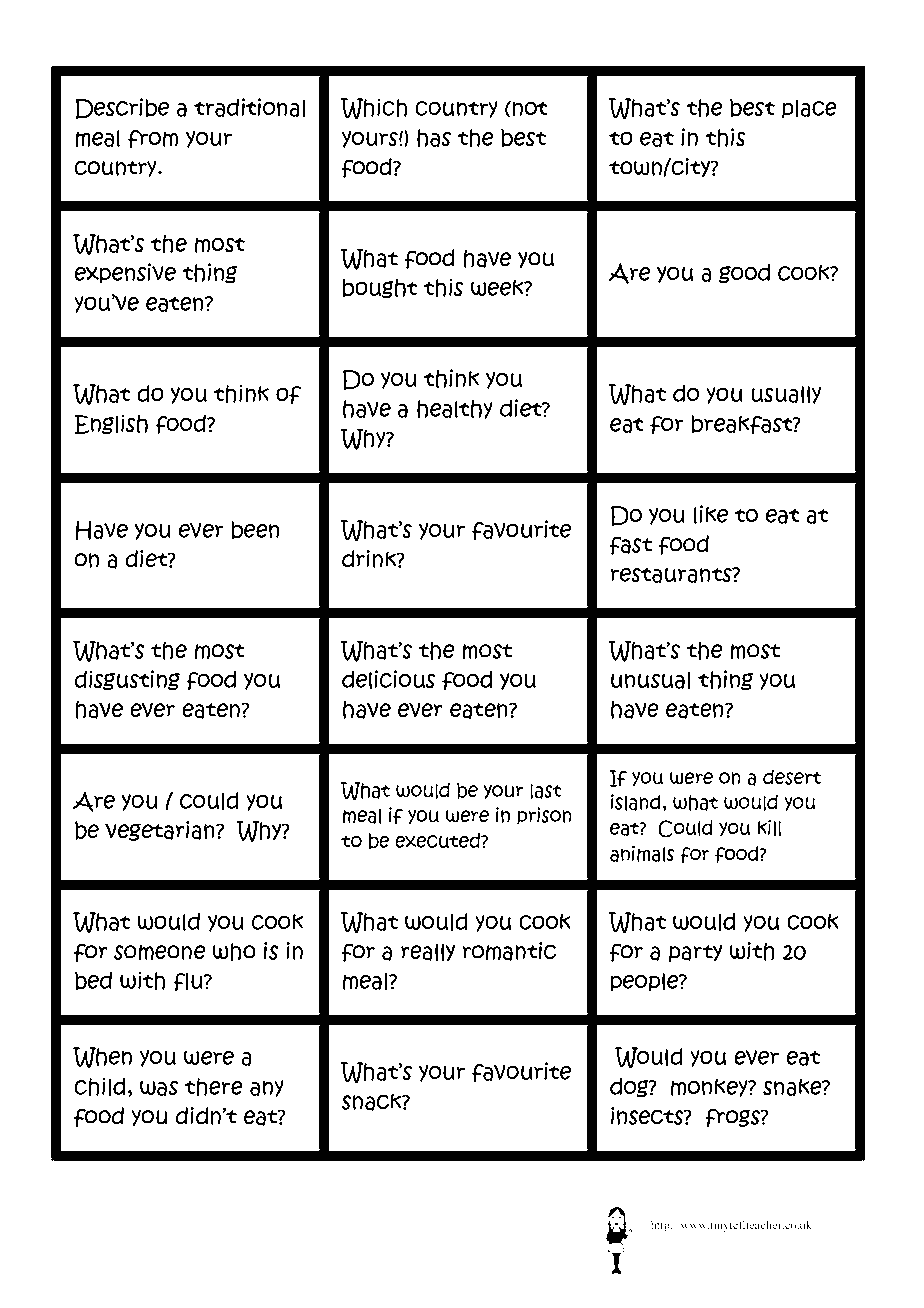 The height and width of the screenshot is (1308, 924). I want to click on delicious, so click(389, 680).
